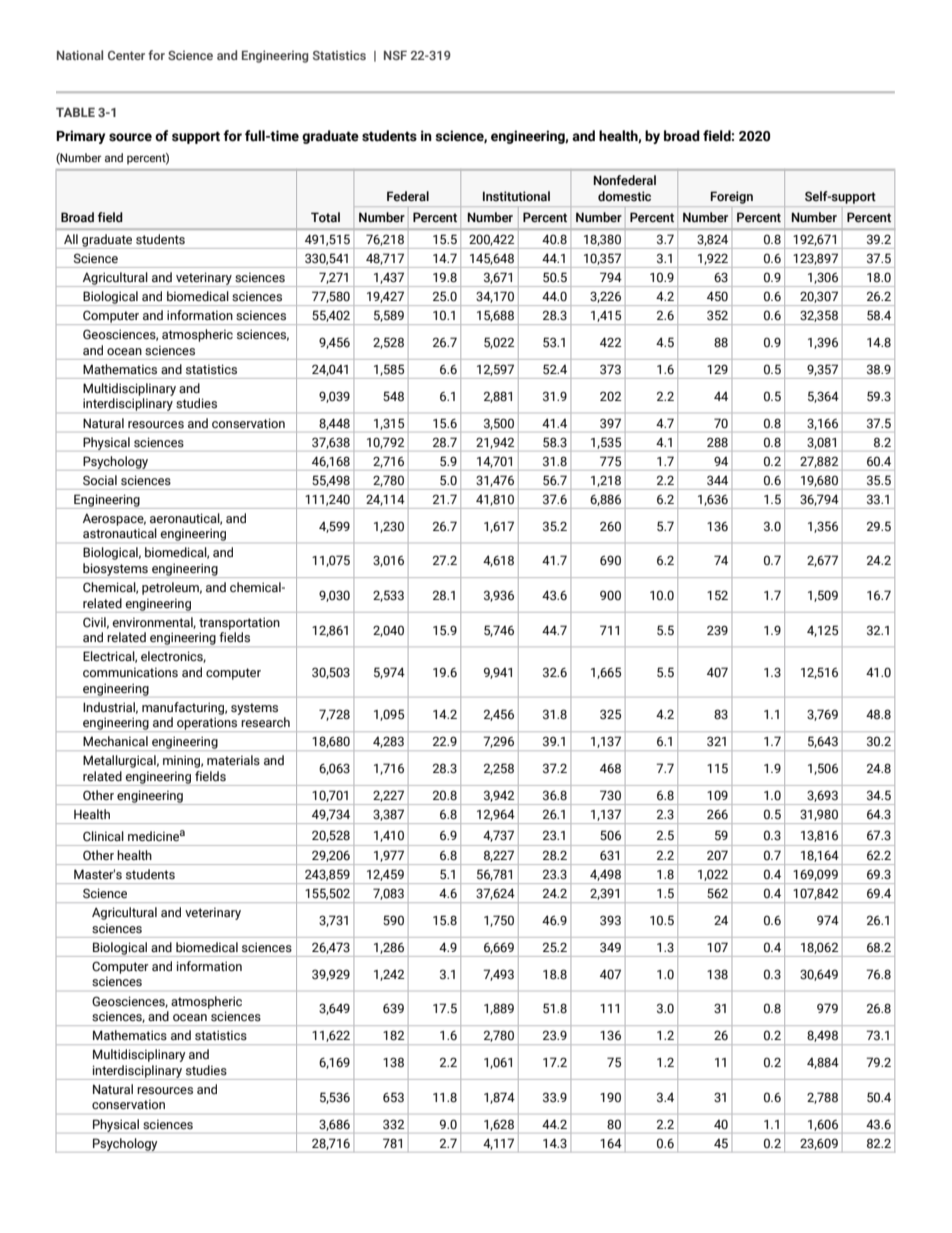  What do you see at coordinates (395, 55) in the screenshot?
I see `NSF` at bounding box center [395, 55].
